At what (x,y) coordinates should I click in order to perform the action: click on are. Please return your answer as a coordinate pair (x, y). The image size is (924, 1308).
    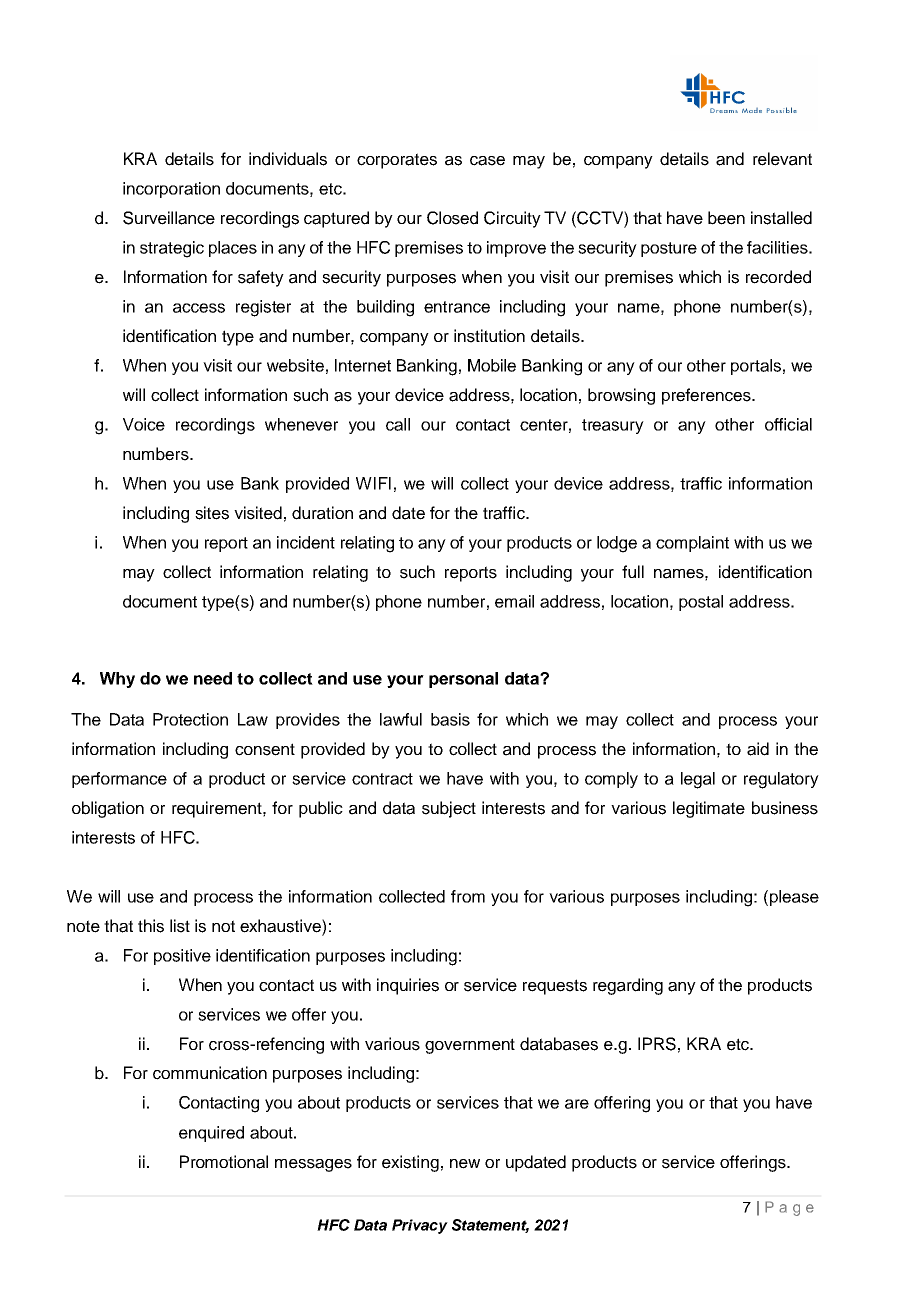
    Looking at the image, I should click on (577, 1104).
